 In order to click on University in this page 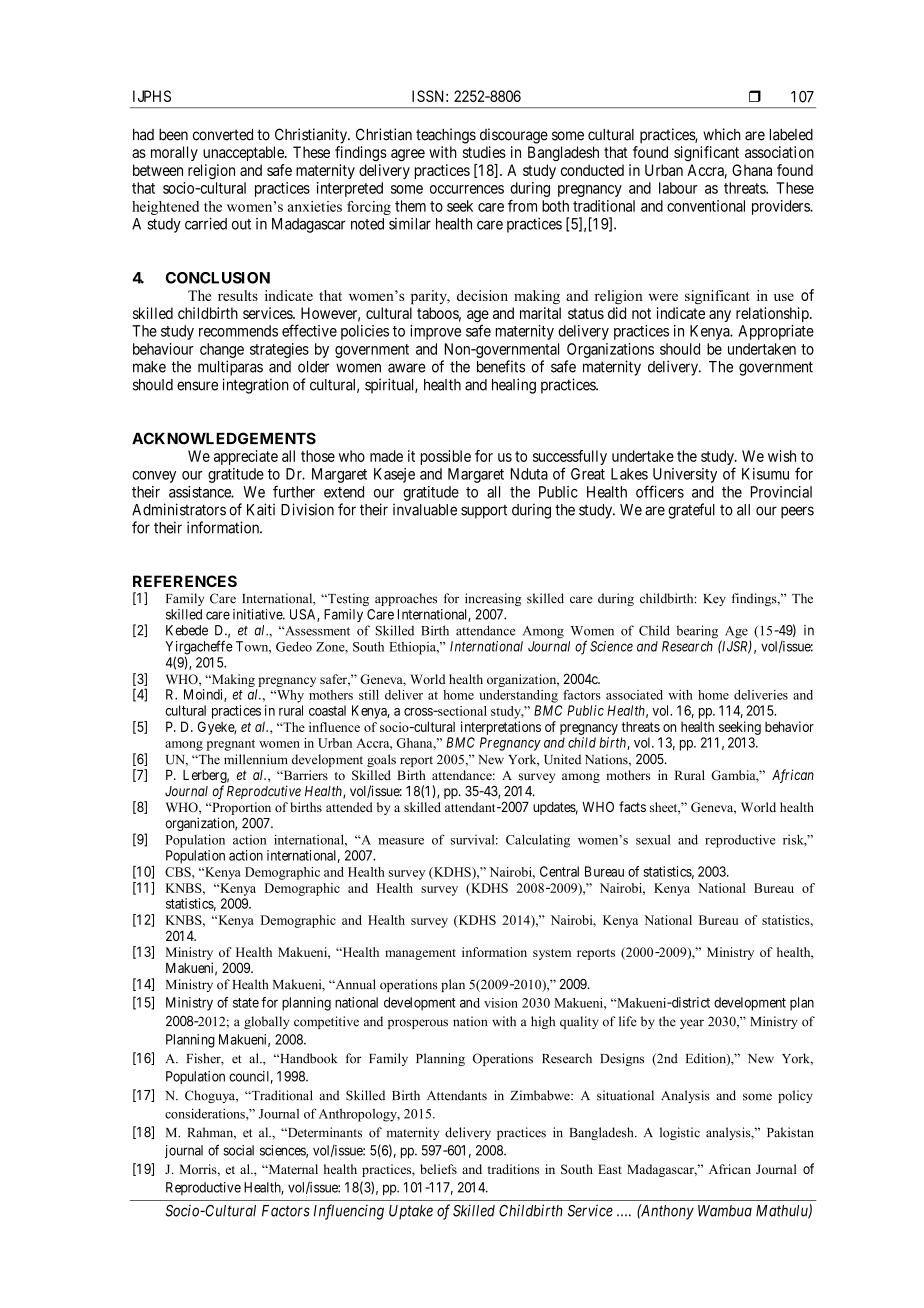, I will do `click(685, 475)`.
